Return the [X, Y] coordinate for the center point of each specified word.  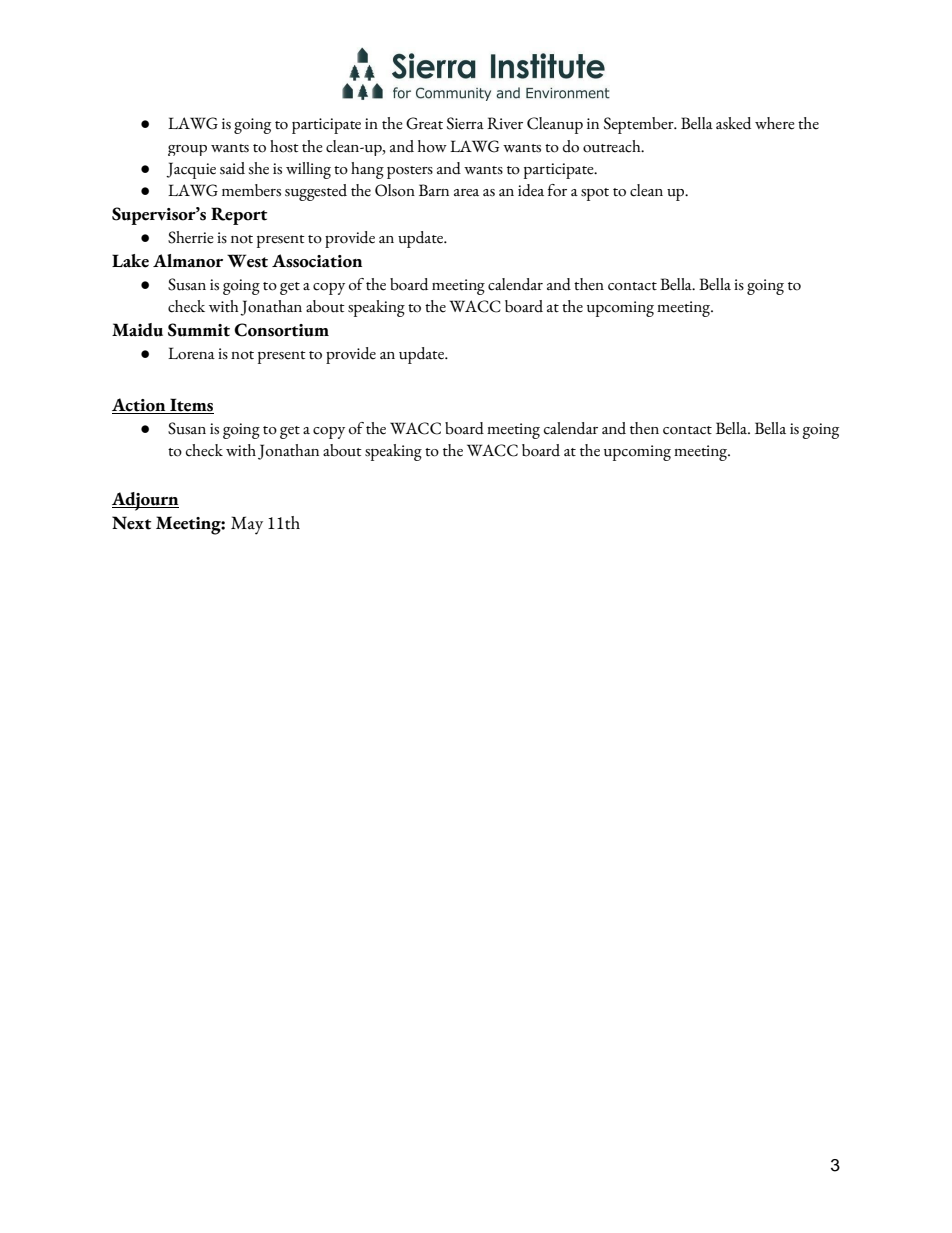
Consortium [281, 330]
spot [595, 194]
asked [733, 123]
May [247, 525]
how [432, 146]
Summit [199, 330]
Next [131, 523]
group [187, 150]
